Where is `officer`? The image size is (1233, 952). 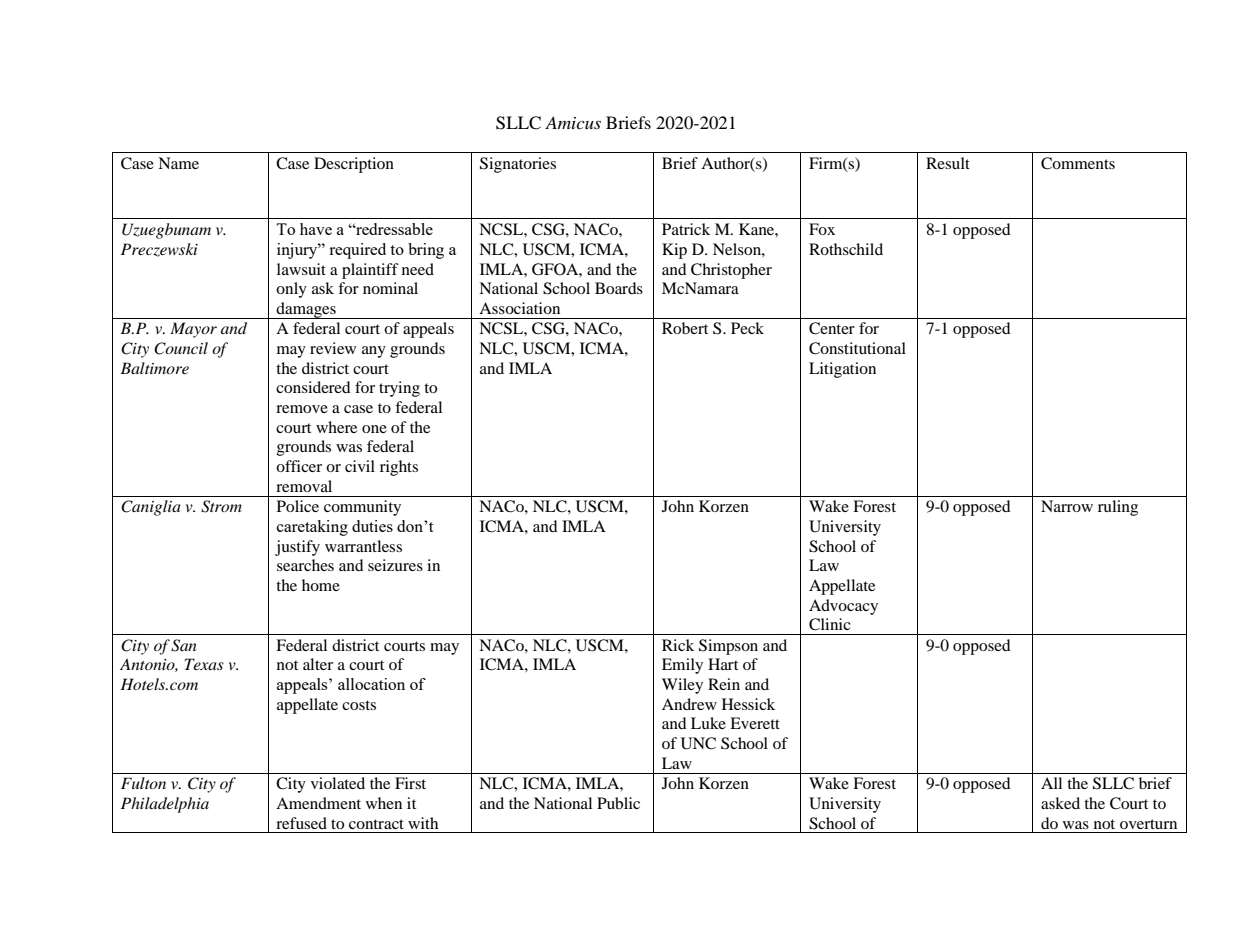 officer is located at coordinates (299, 466).
